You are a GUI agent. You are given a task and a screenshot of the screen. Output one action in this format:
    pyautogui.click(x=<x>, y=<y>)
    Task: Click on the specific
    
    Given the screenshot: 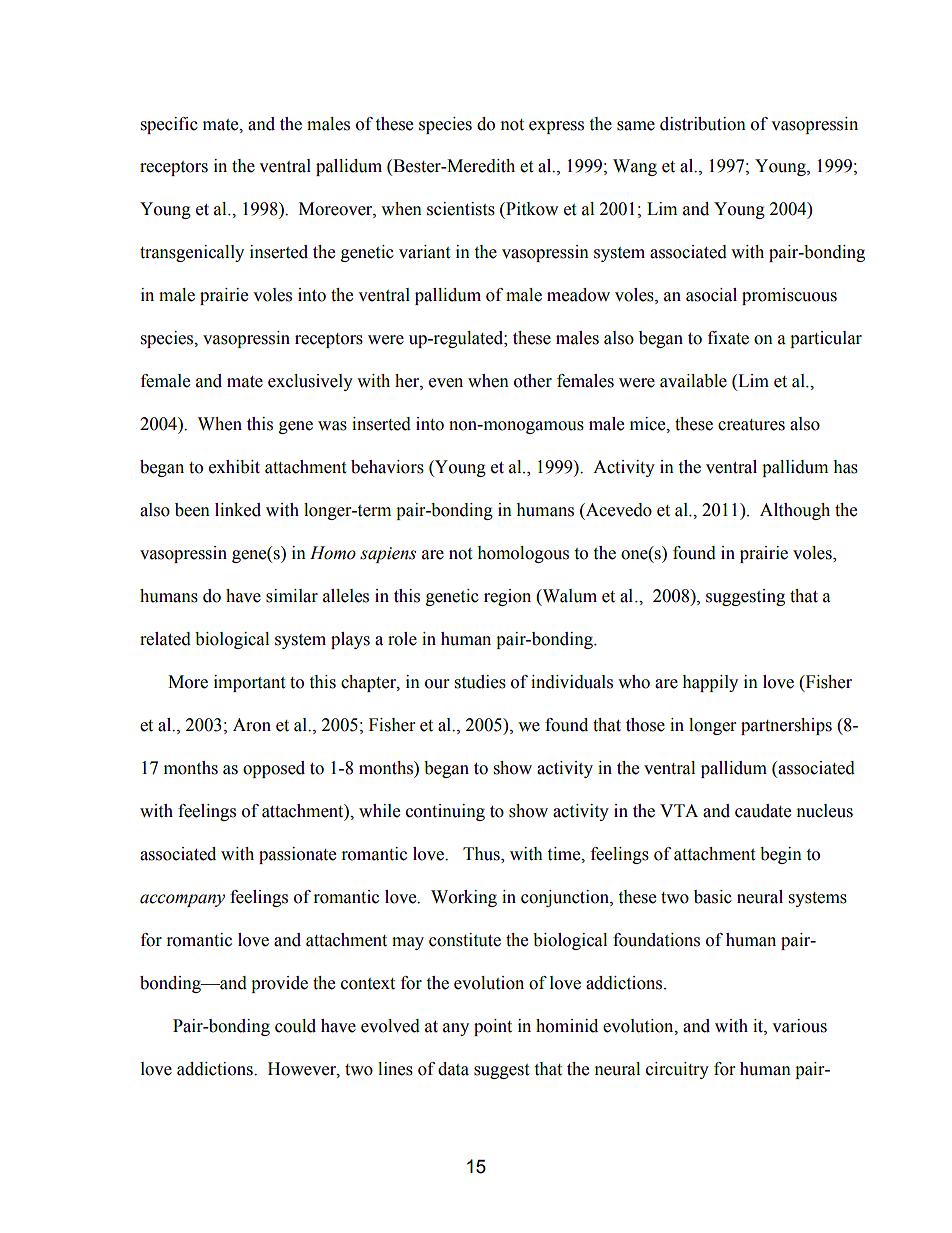 What is the action you would take?
    pyautogui.click(x=169, y=125)
